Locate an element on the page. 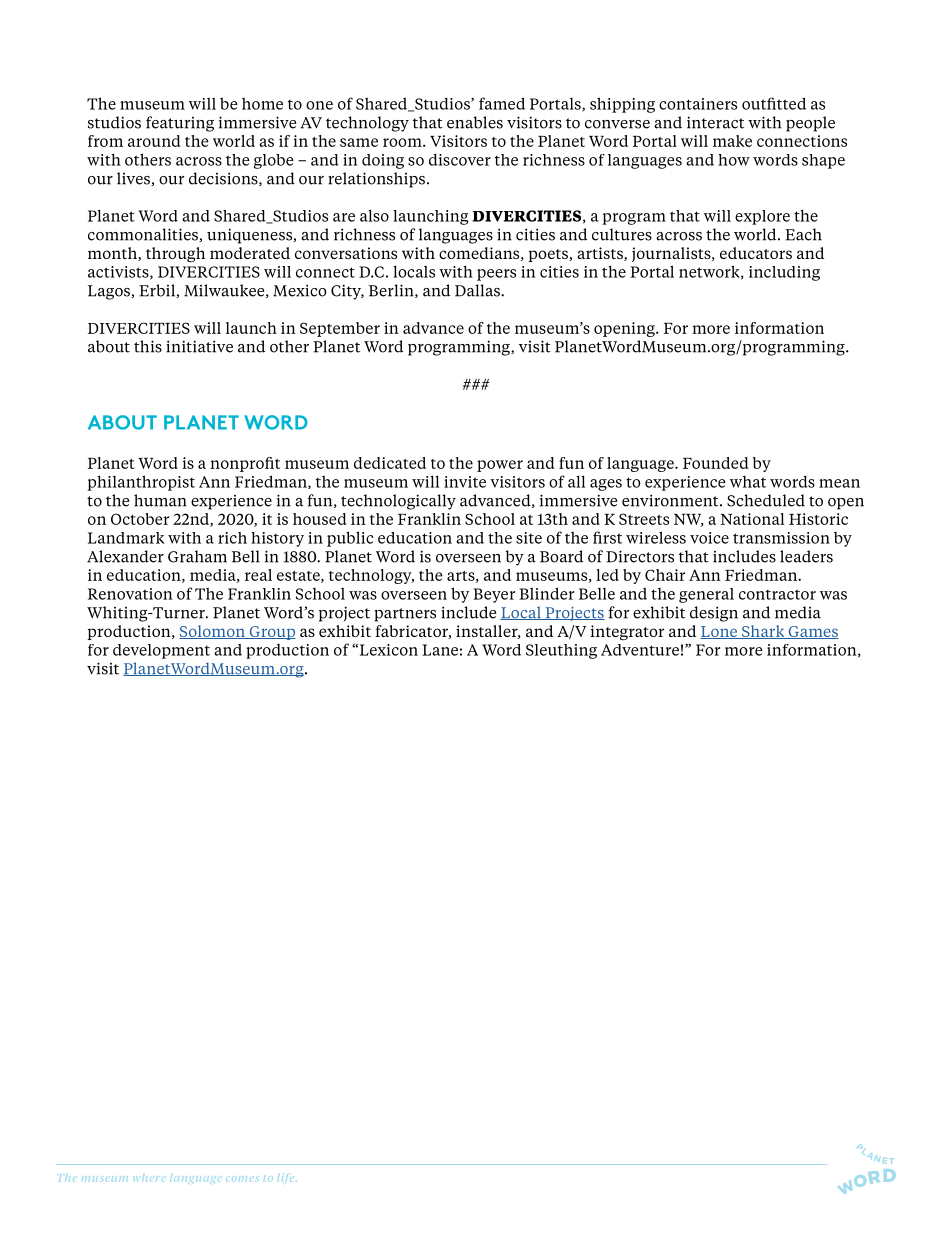 The image size is (952, 1233). featuring is located at coordinates (180, 124).
